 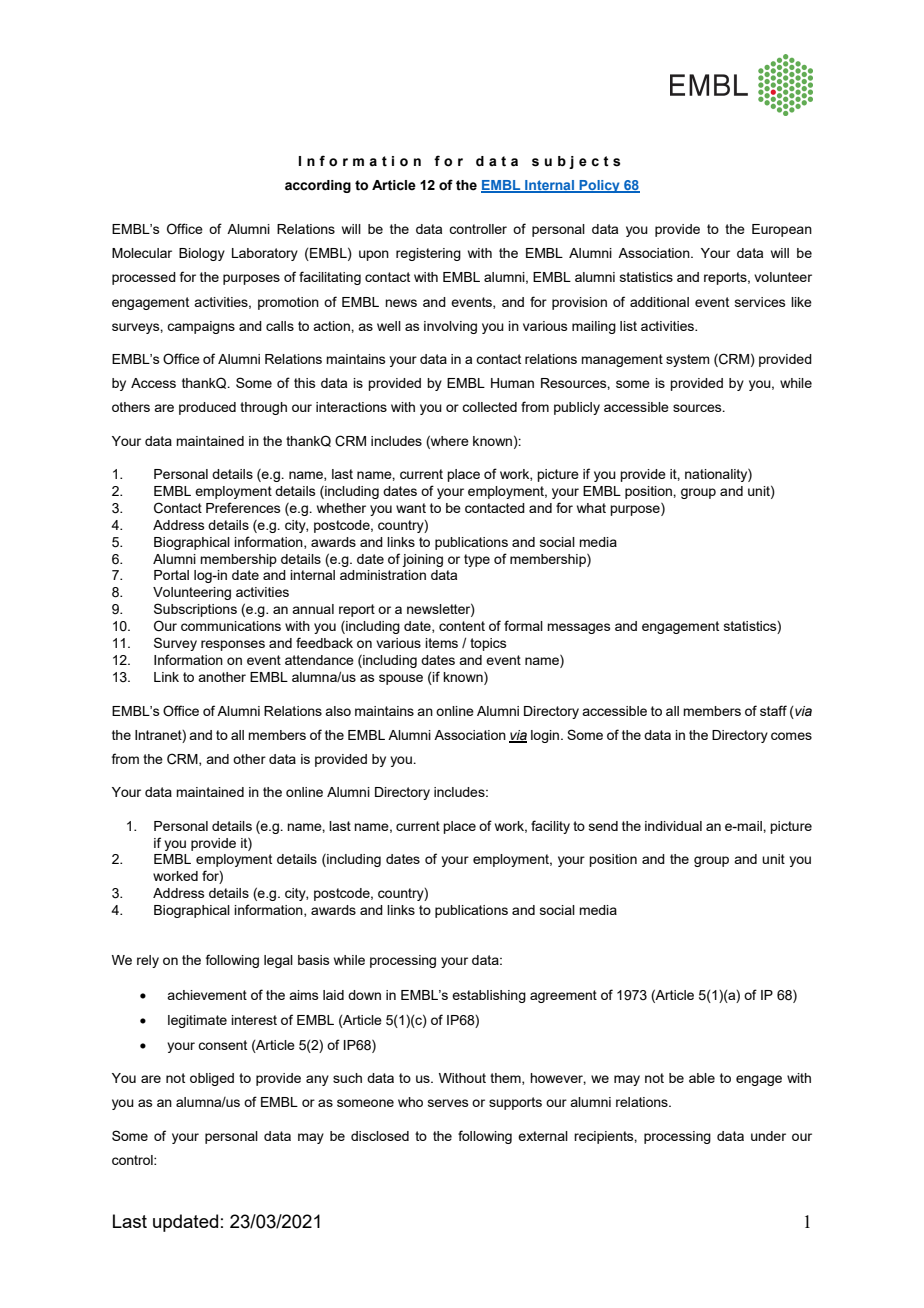 What do you see at coordinates (591, 508) in the page?
I see `what` at bounding box center [591, 508].
